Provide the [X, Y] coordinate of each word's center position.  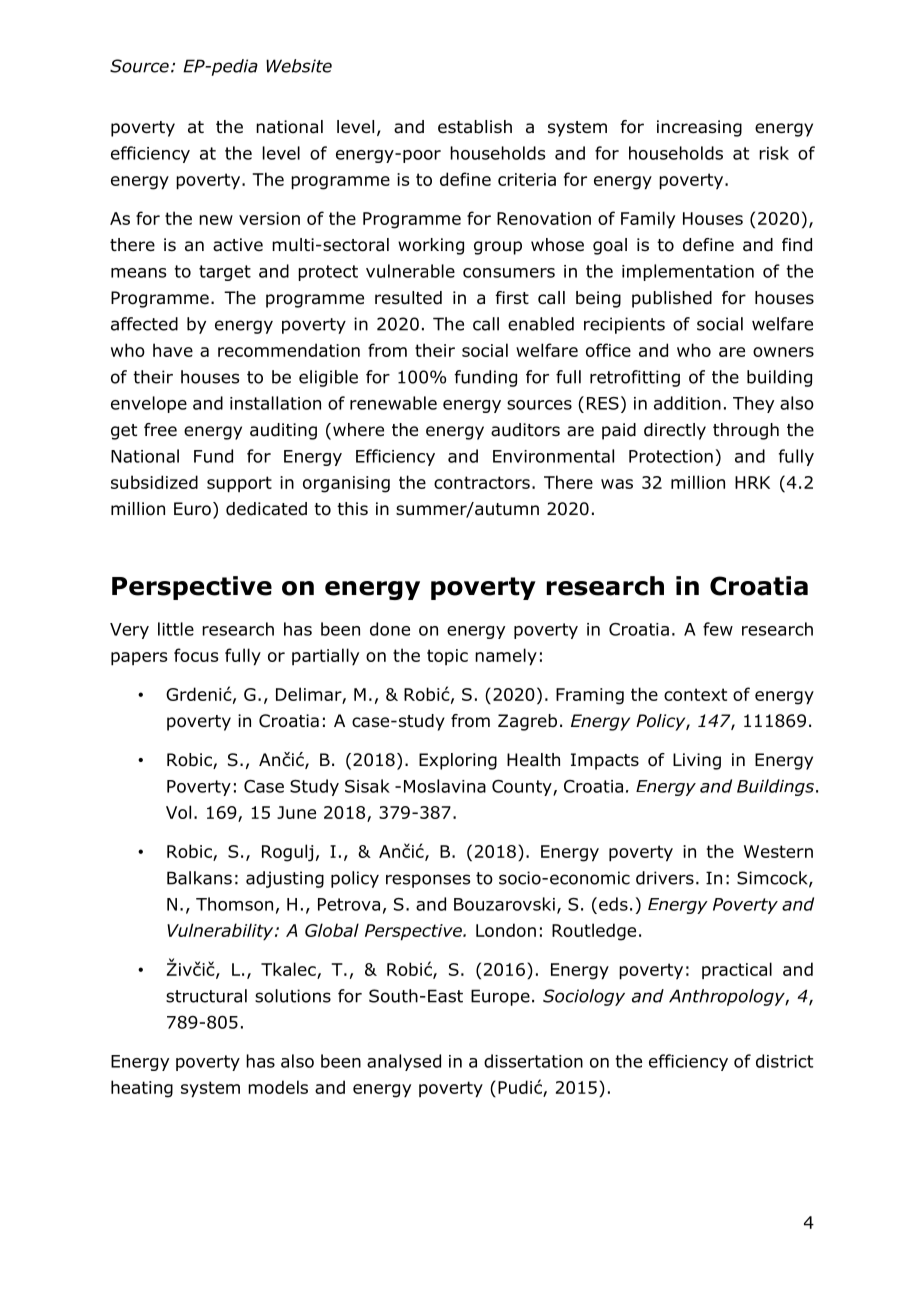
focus [196, 655]
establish [475, 127]
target [225, 273]
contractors [482, 482]
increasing [699, 128]
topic [447, 657]
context [695, 694]
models [278, 1087]
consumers [509, 273]
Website [299, 66]
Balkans [199, 878]
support [239, 484]
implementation [688, 272]
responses [428, 881]
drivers [665, 878]
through [746, 431]
